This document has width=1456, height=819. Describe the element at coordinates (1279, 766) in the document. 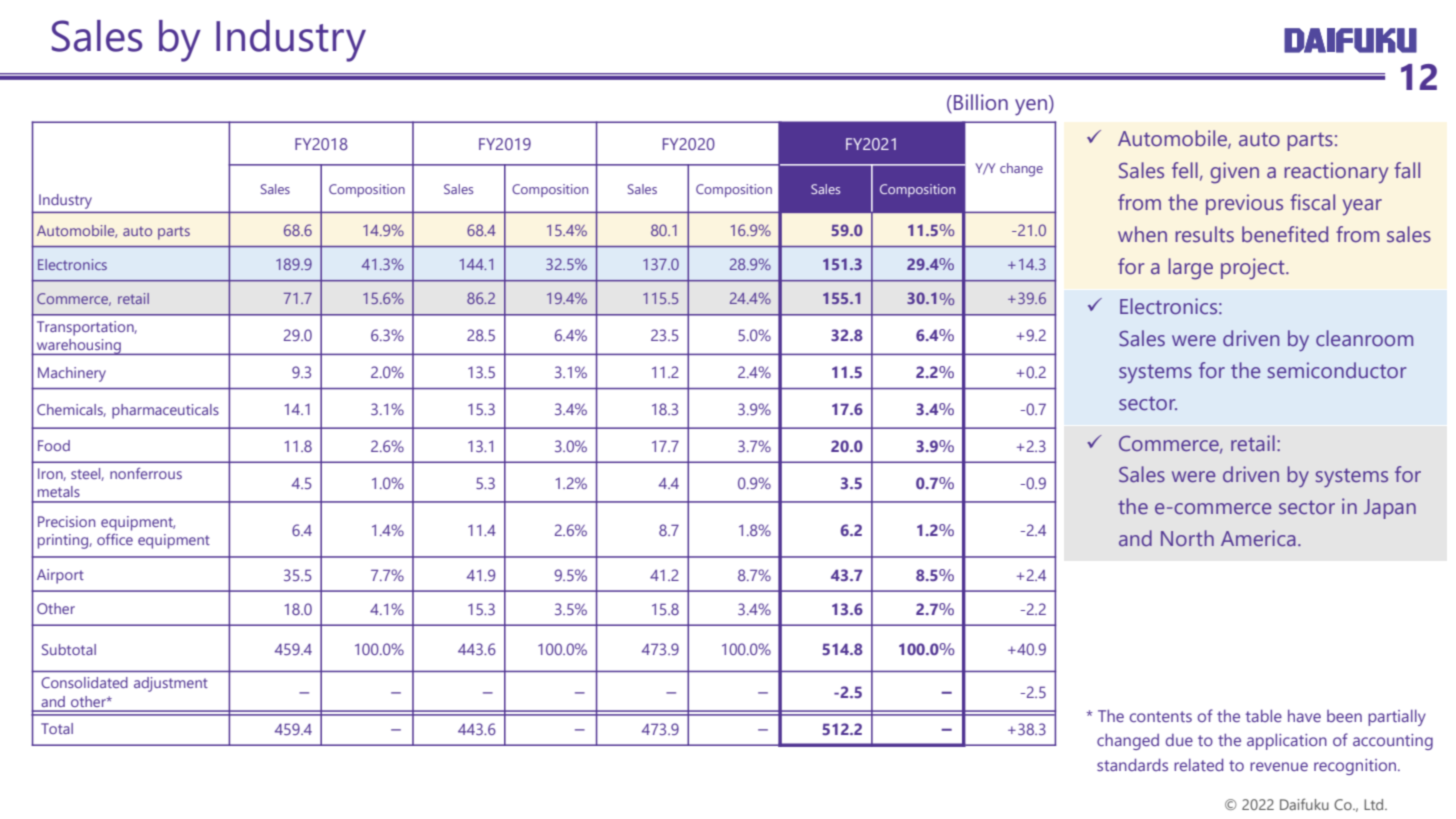

I see `revenue` at that location.
